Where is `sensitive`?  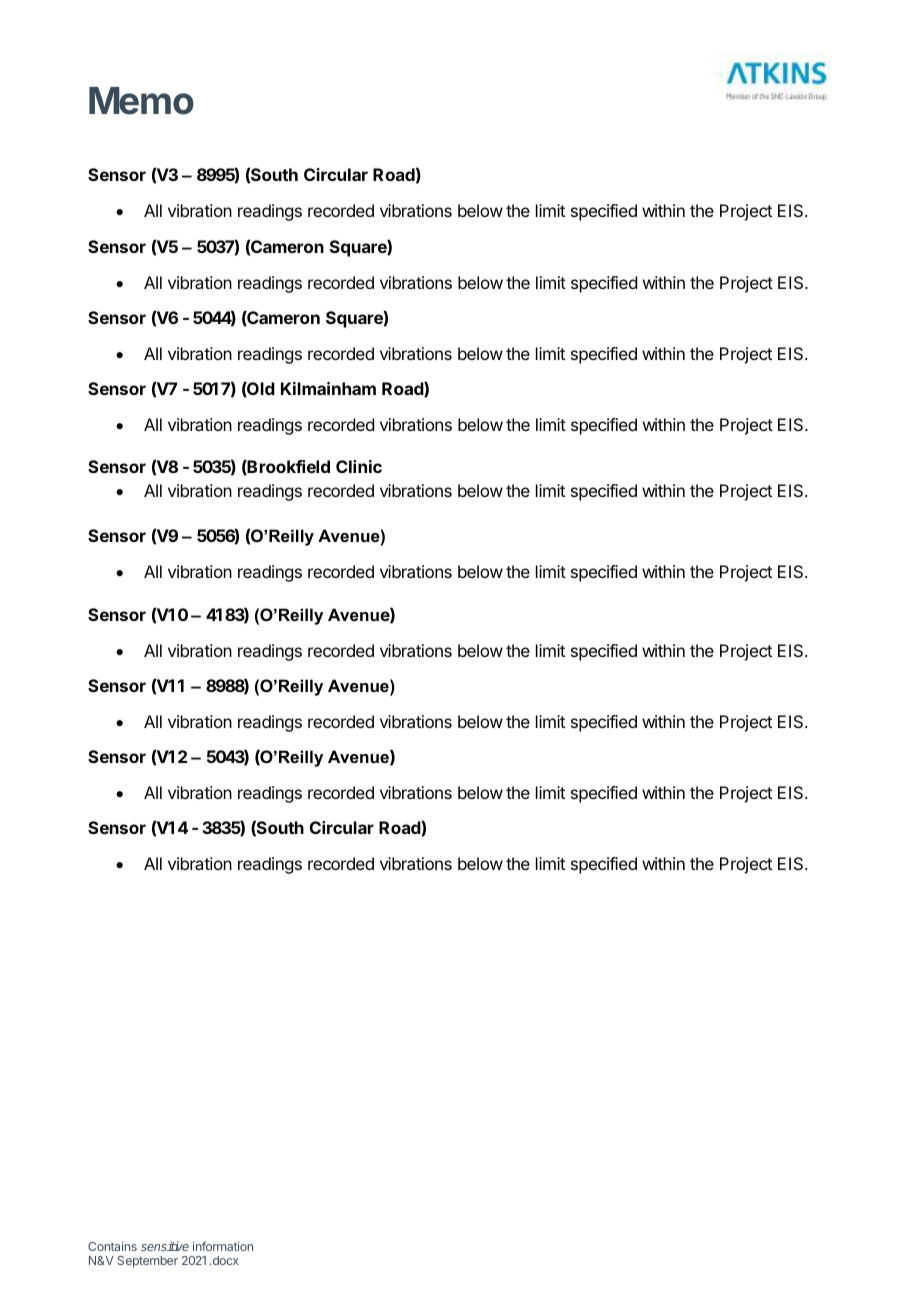
sensitive is located at coordinates (165, 1246).
